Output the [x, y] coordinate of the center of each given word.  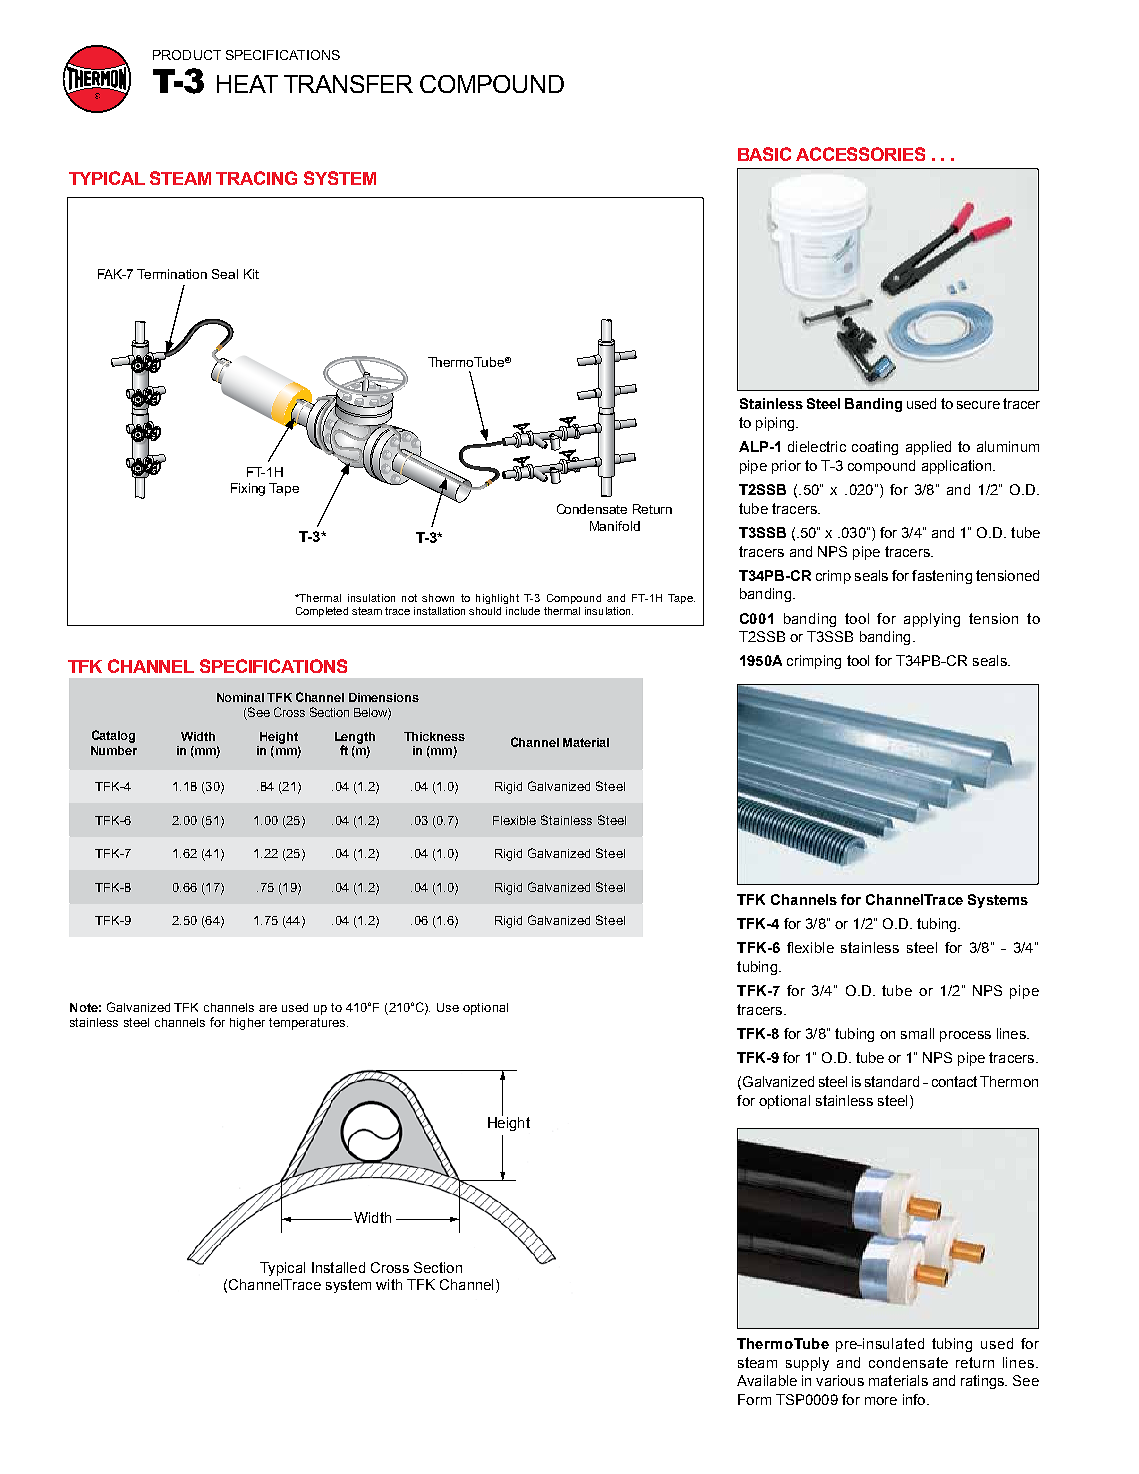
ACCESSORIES [860, 154]
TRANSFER [348, 84]
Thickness [434, 736]
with [389, 1284]
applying [932, 620]
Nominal [240, 697]
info [915, 1399]
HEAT [247, 84]
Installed [338, 1267]
